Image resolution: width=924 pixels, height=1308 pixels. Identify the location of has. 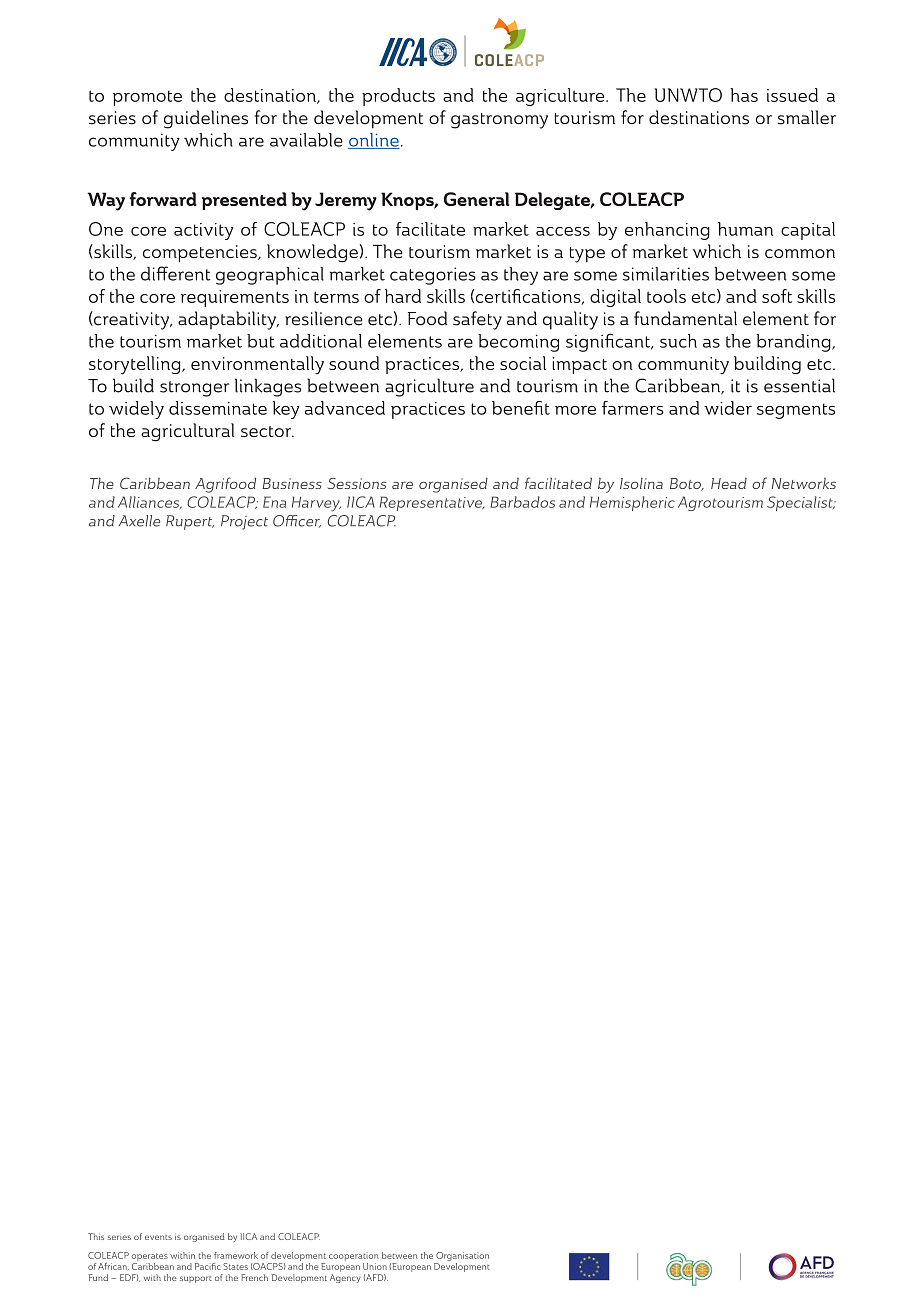
(744, 95).
